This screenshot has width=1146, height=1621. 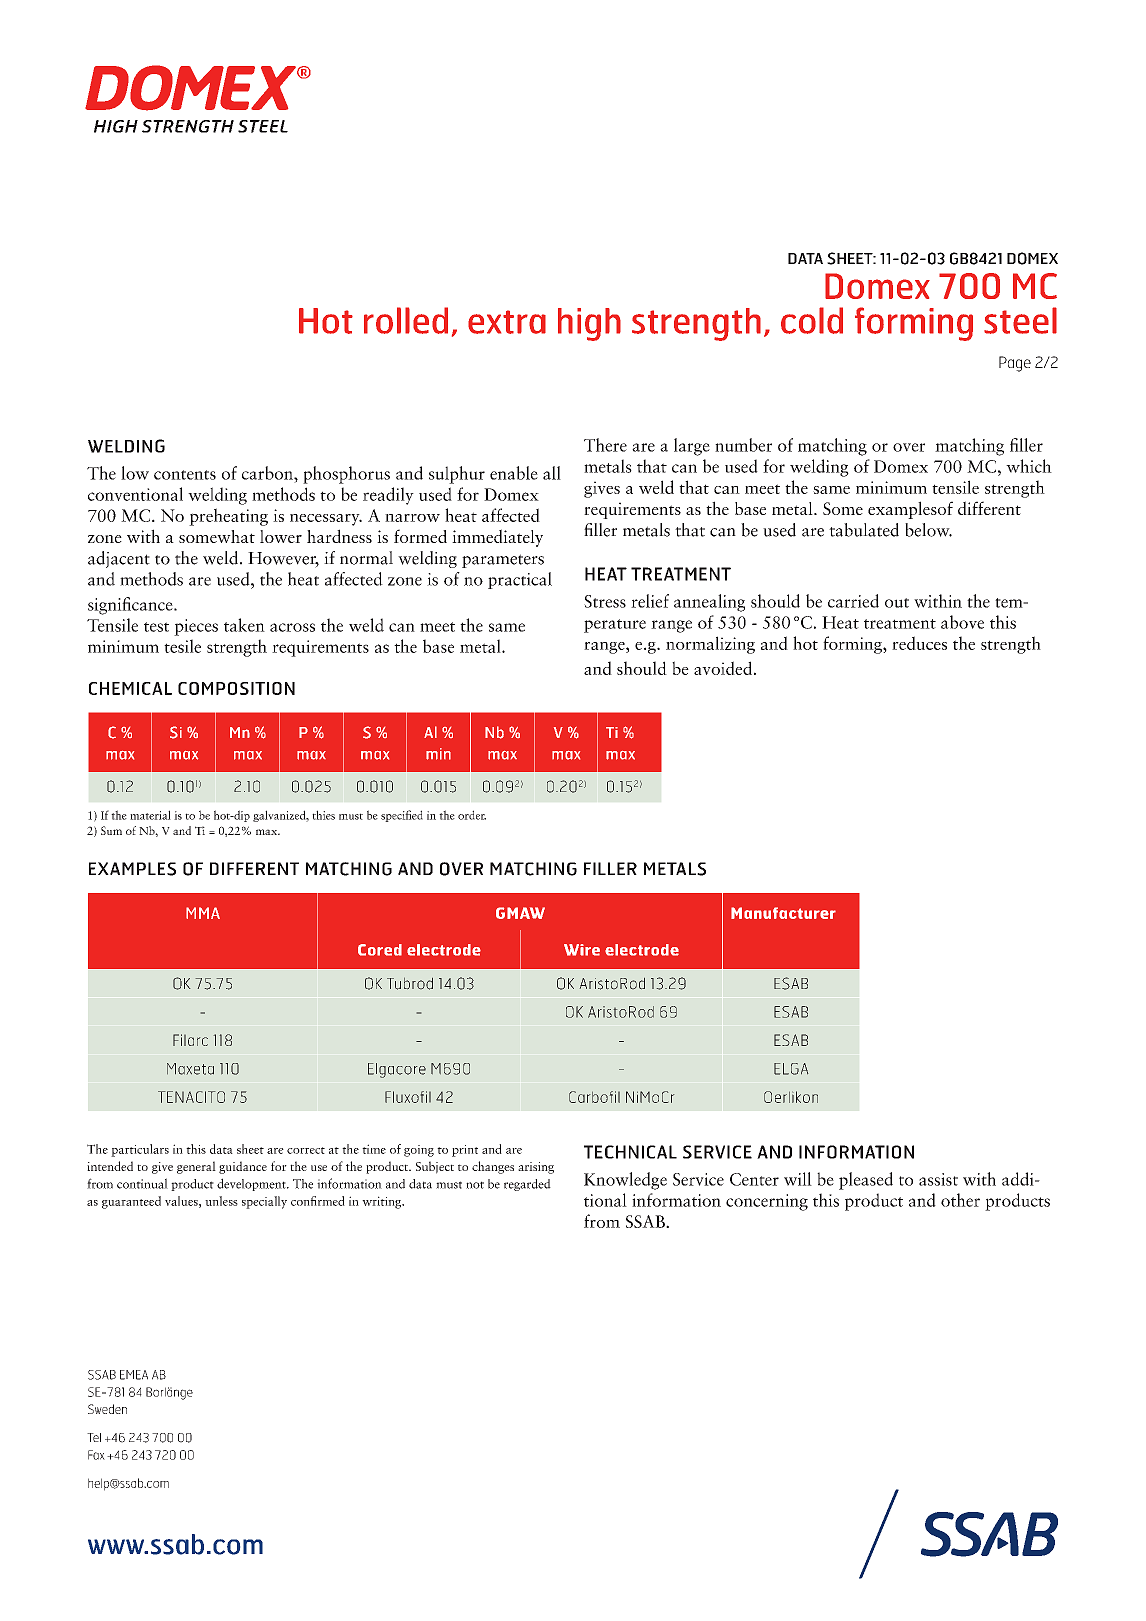 I want to click on arising, so click(x=536, y=1168).
